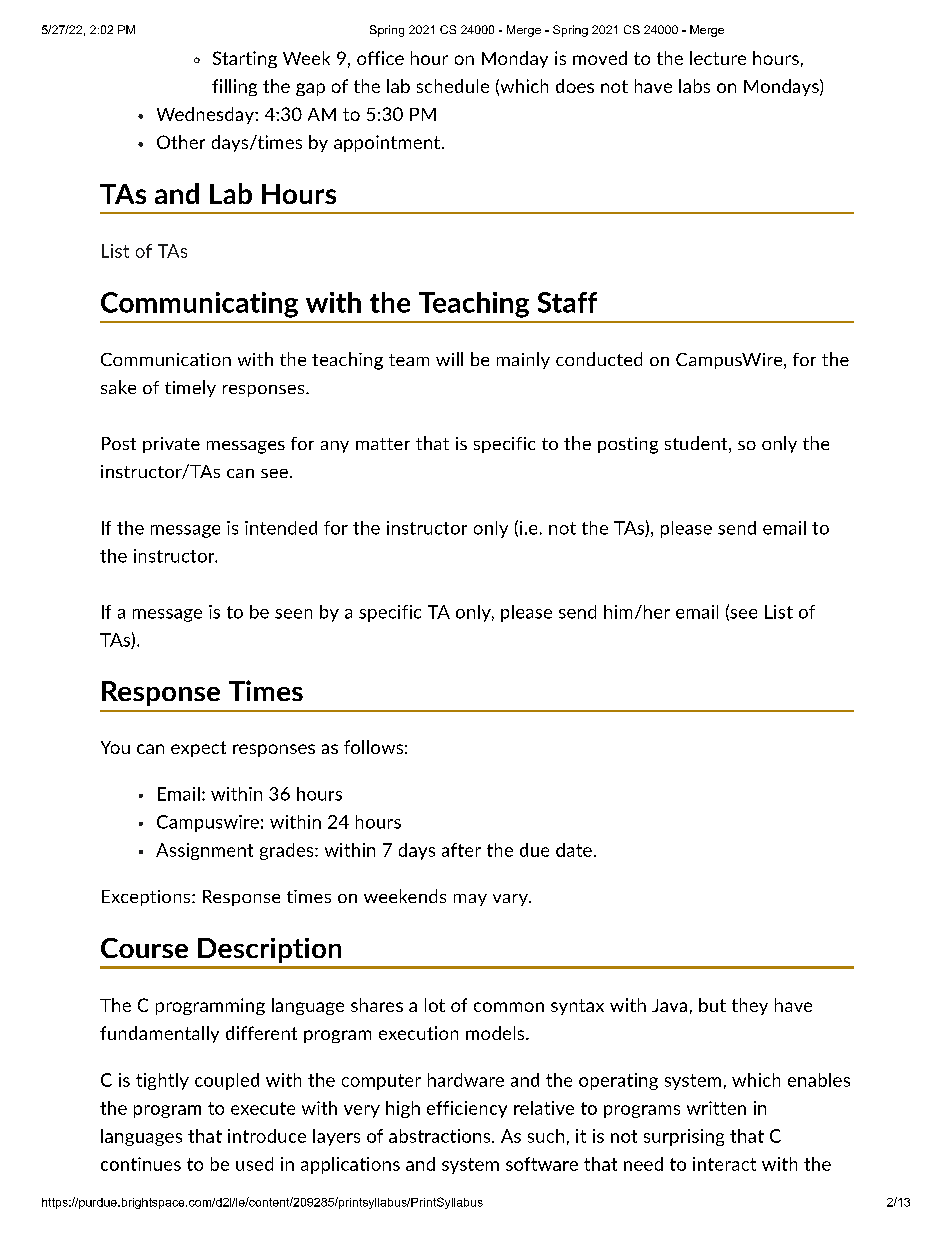 This screenshot has height=1233, width=952. Describe the element at coordinates (599, 359) in the screenshot. I see `conducted` at that location.
